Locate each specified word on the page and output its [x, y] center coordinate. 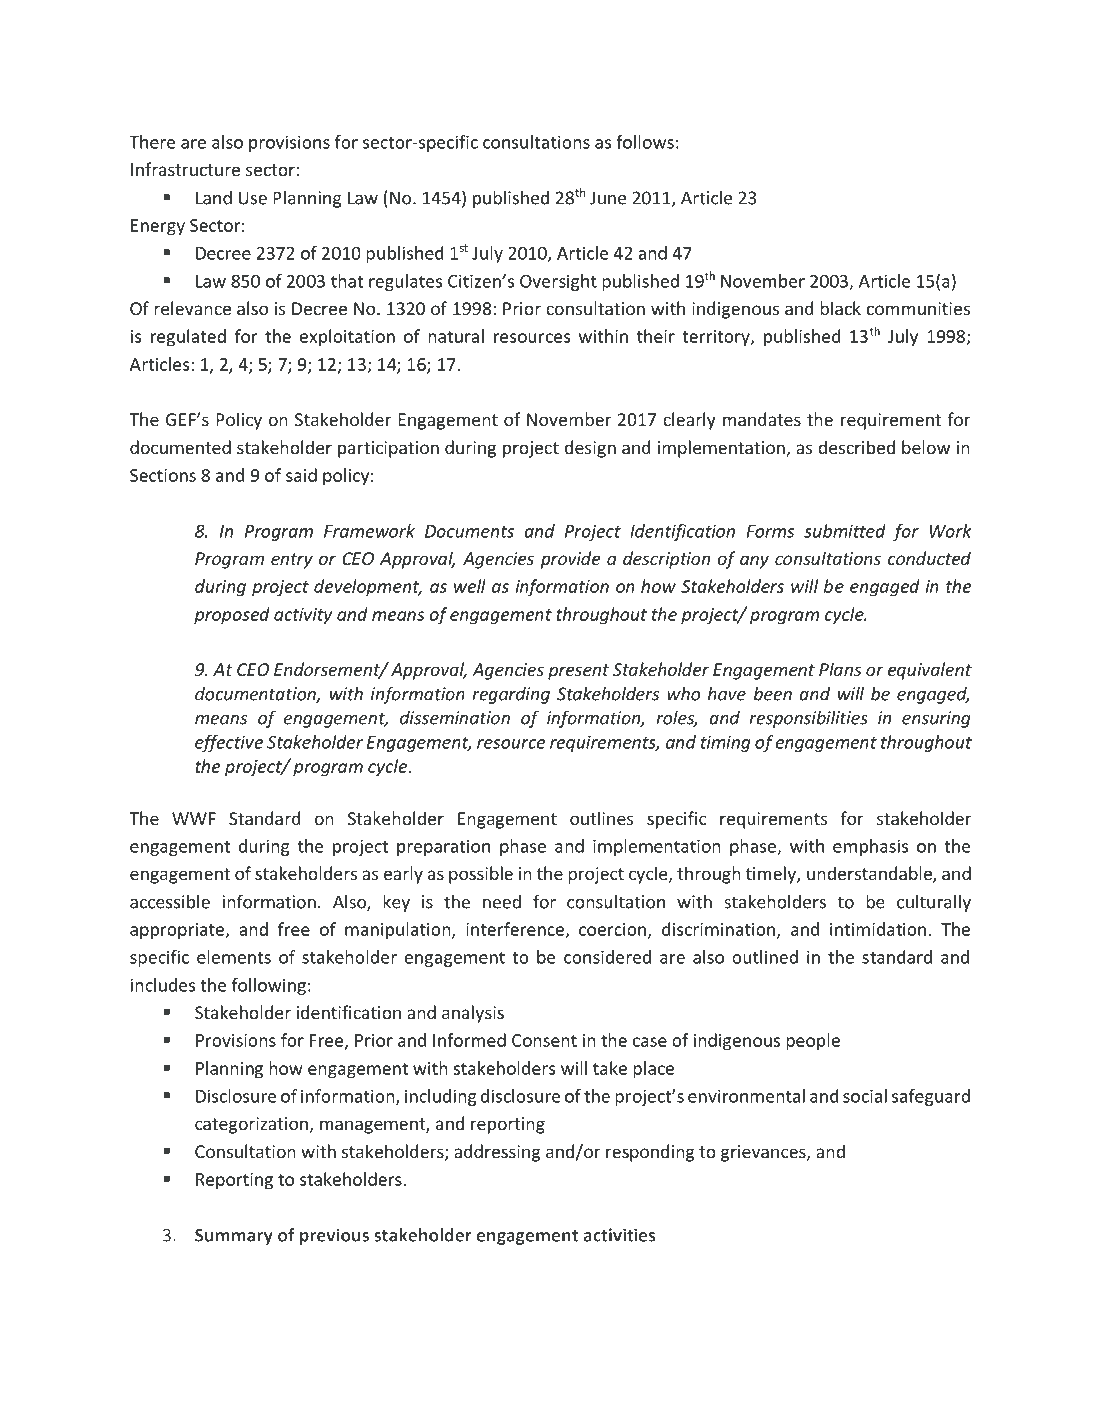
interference [515, 929]
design [590, 449]
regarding [511, 695]
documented [180, 447]
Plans [840, 669]
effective [229, 743]
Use [253, 198]
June [608, 198]
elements [234, 957]
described [856, 447]
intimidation [878, 929]
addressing [497, 1153]
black [840, 308]
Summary [234, 1237]
